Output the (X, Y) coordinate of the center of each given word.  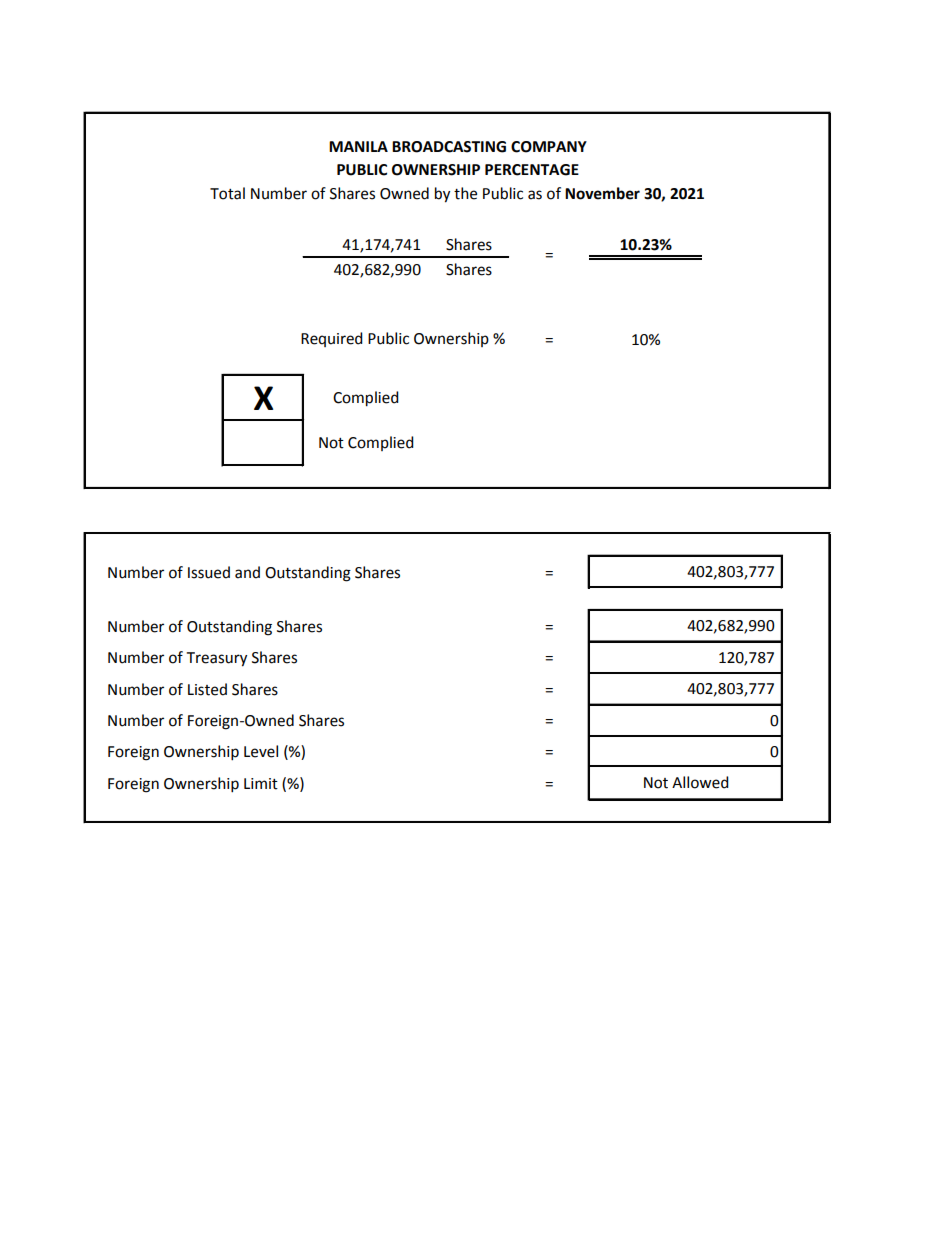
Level (261, 751)
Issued (209, 572)
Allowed (700, 782)
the (465, 193)
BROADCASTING (449, 147)
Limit (261, 784)
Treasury (217, 659)
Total (227, 193)
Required (332, 339)
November (602, 193)
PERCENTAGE (532, 170)
